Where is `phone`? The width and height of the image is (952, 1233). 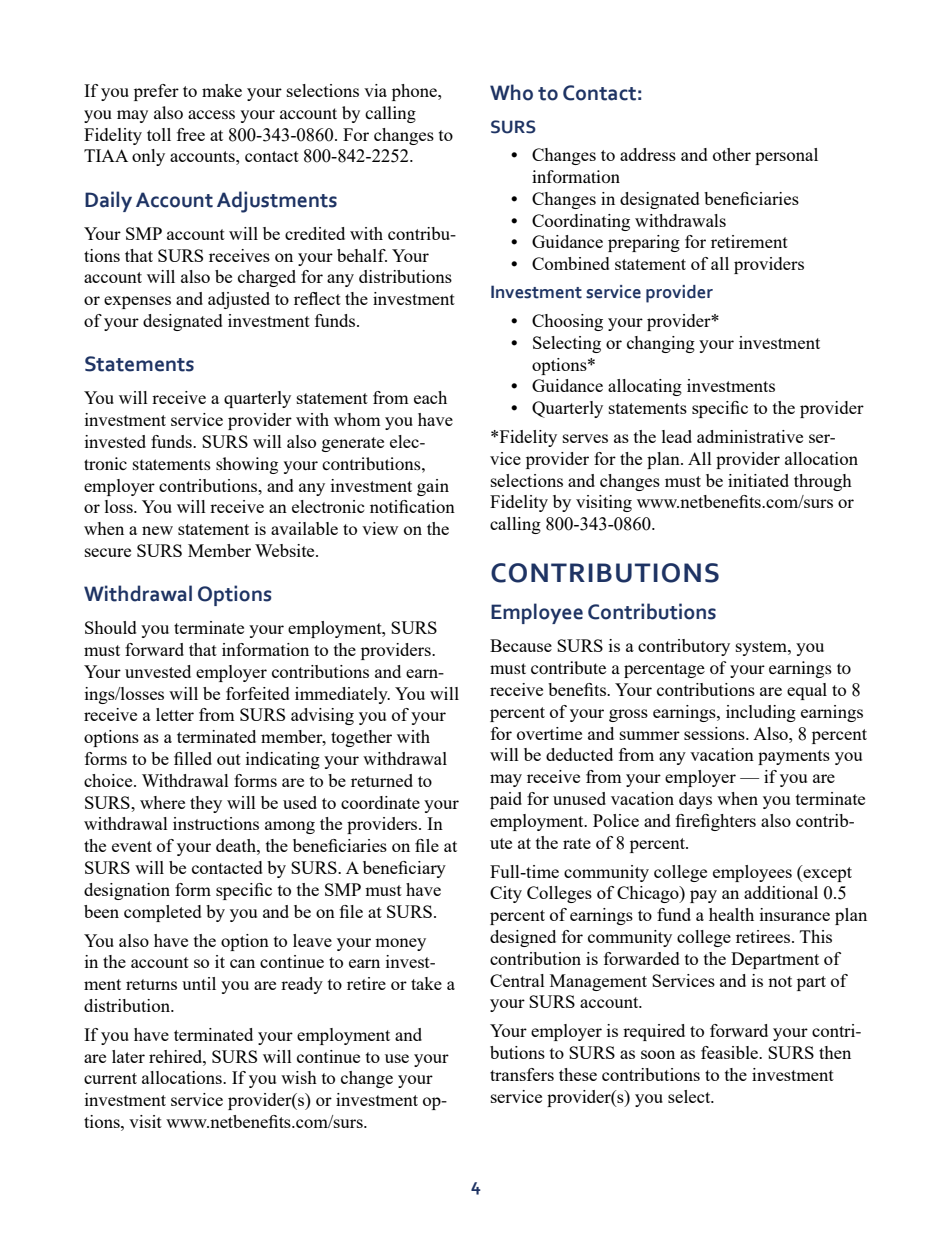 phone is located at coordinates (415, 92).
